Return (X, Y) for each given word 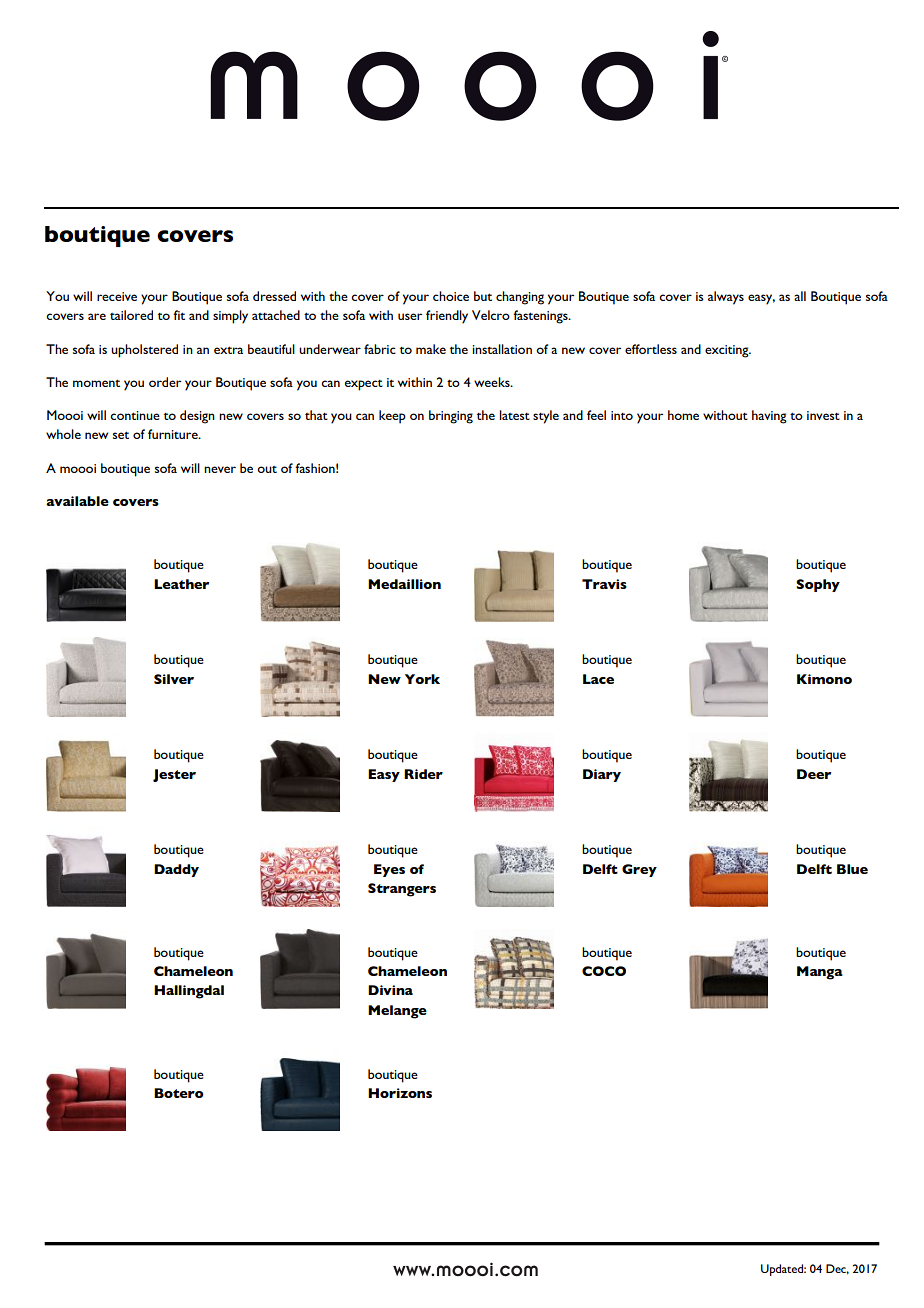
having (769, 417)
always (726, 298)
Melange (397, 1012)
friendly (447, 317)
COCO (604, 971)
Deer (814, 774)
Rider (423, 774)
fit (179, 315)
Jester (174, 775)
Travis (604, 584)
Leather (181, 584)
